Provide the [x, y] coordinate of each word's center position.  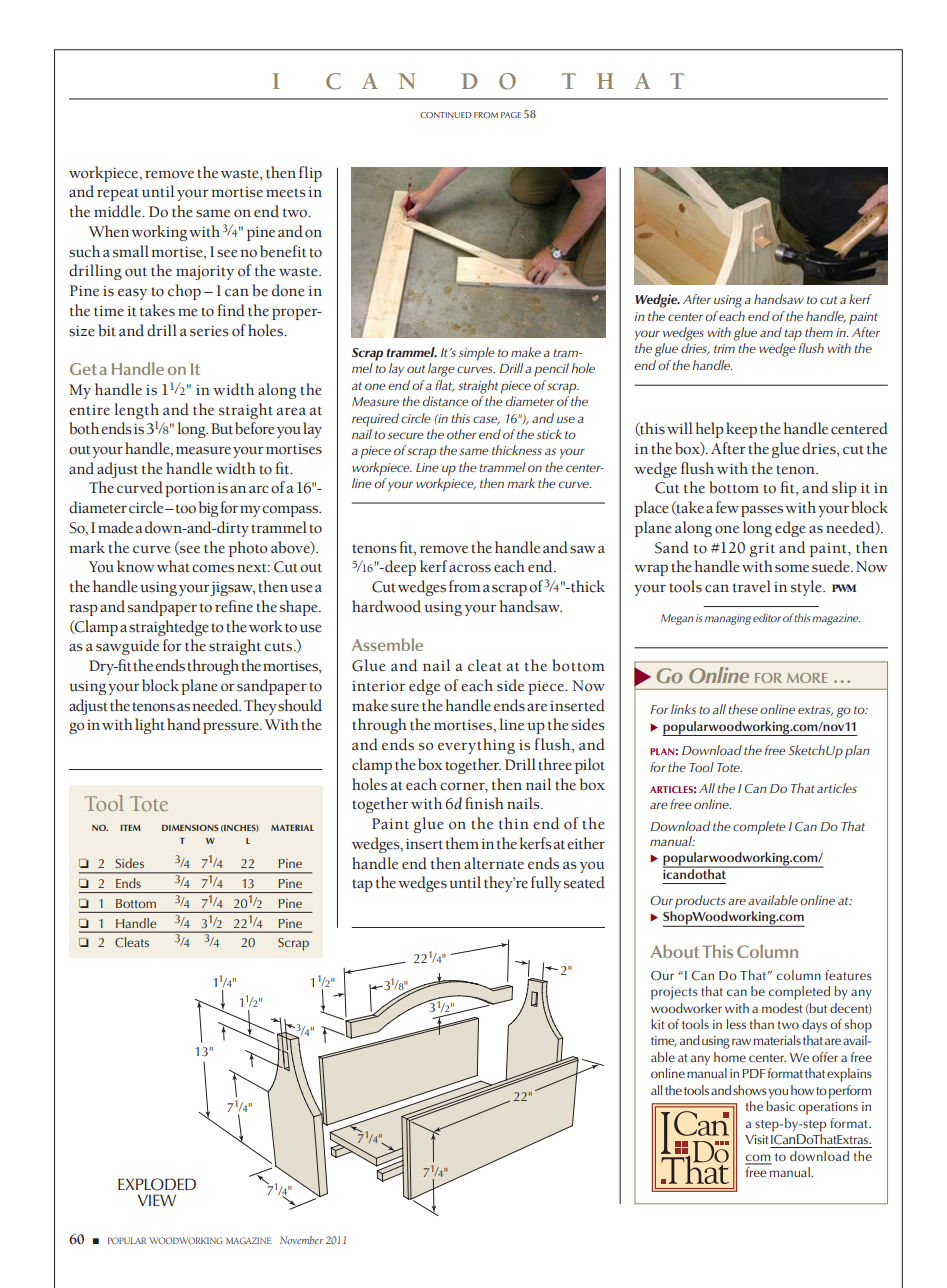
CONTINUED [446, 115]
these [743, 709]
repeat [118, 194]
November [301, 1240]
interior [378, 686]
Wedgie [657, 301]
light [150, 726]
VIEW [157, 1200]
